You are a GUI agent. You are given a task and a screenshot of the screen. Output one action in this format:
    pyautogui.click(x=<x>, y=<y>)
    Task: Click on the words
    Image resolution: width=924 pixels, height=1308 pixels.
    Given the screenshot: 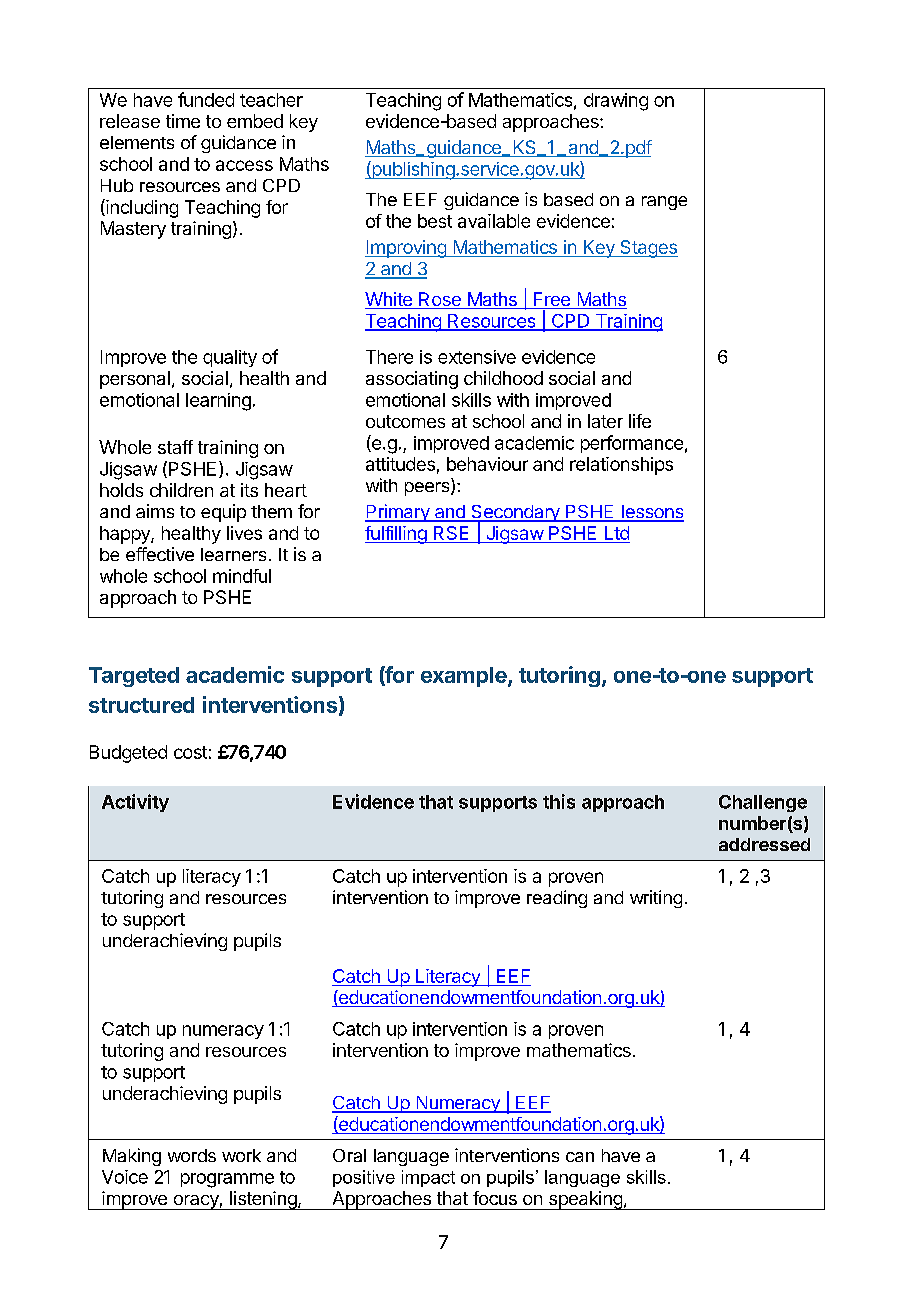 What is the action you would take?
    pyautogui.click(x=192, y=1155)
